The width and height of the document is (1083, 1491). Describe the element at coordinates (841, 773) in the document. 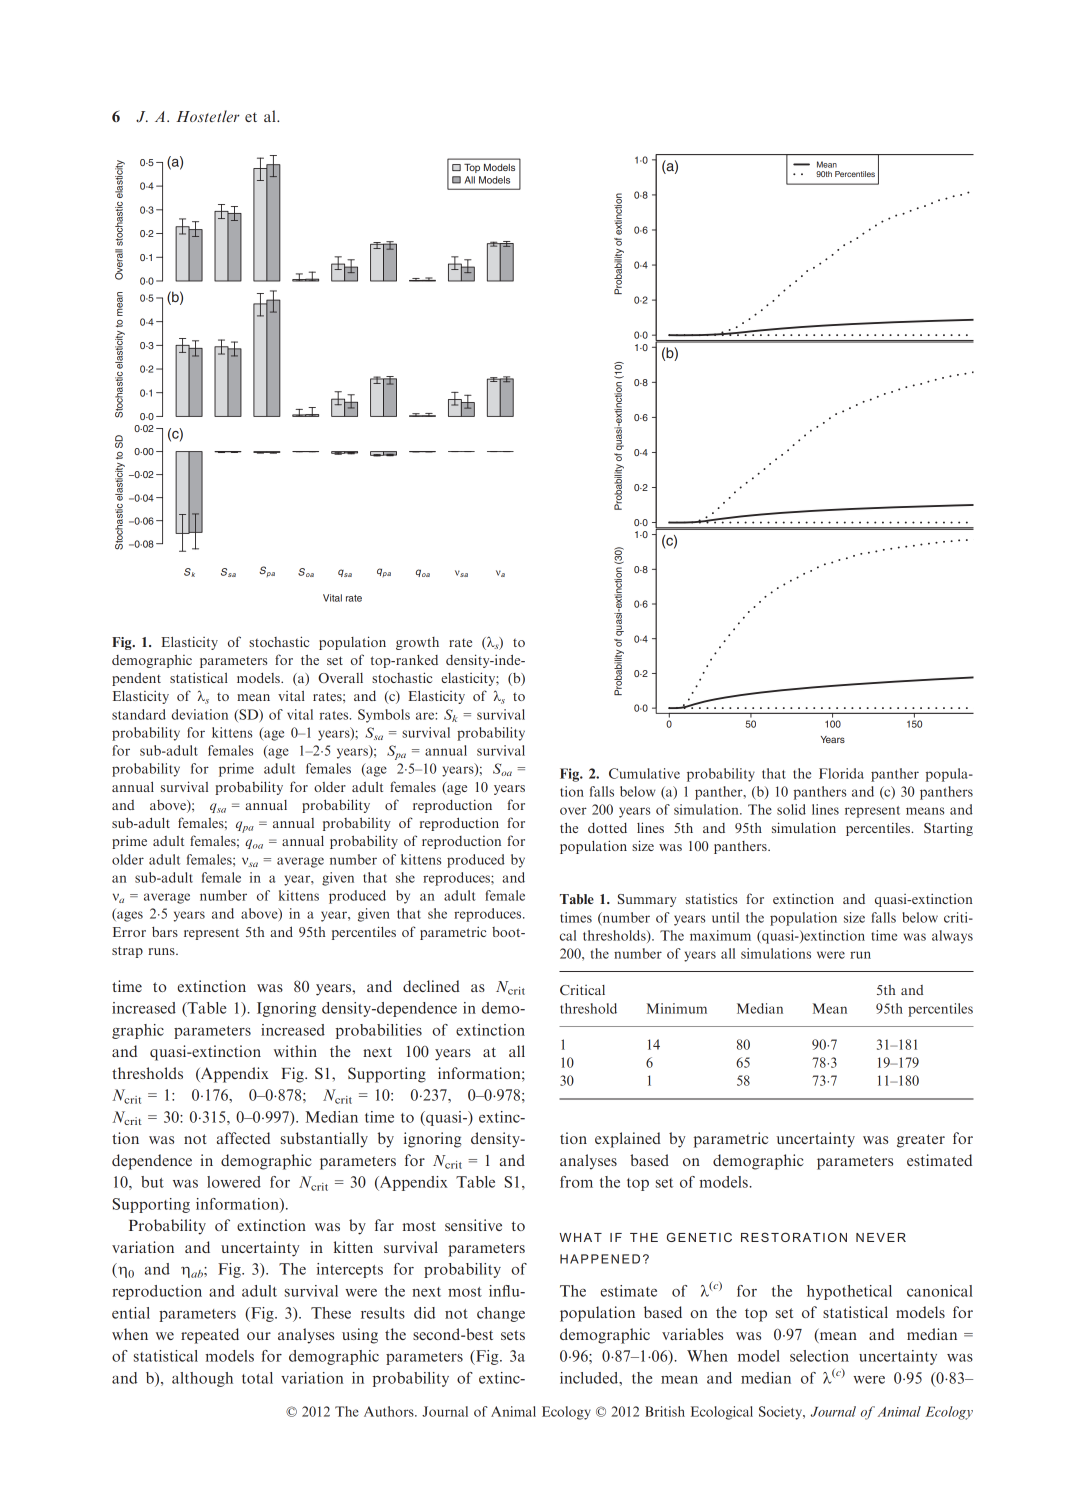

I see `Florida` at that location.
